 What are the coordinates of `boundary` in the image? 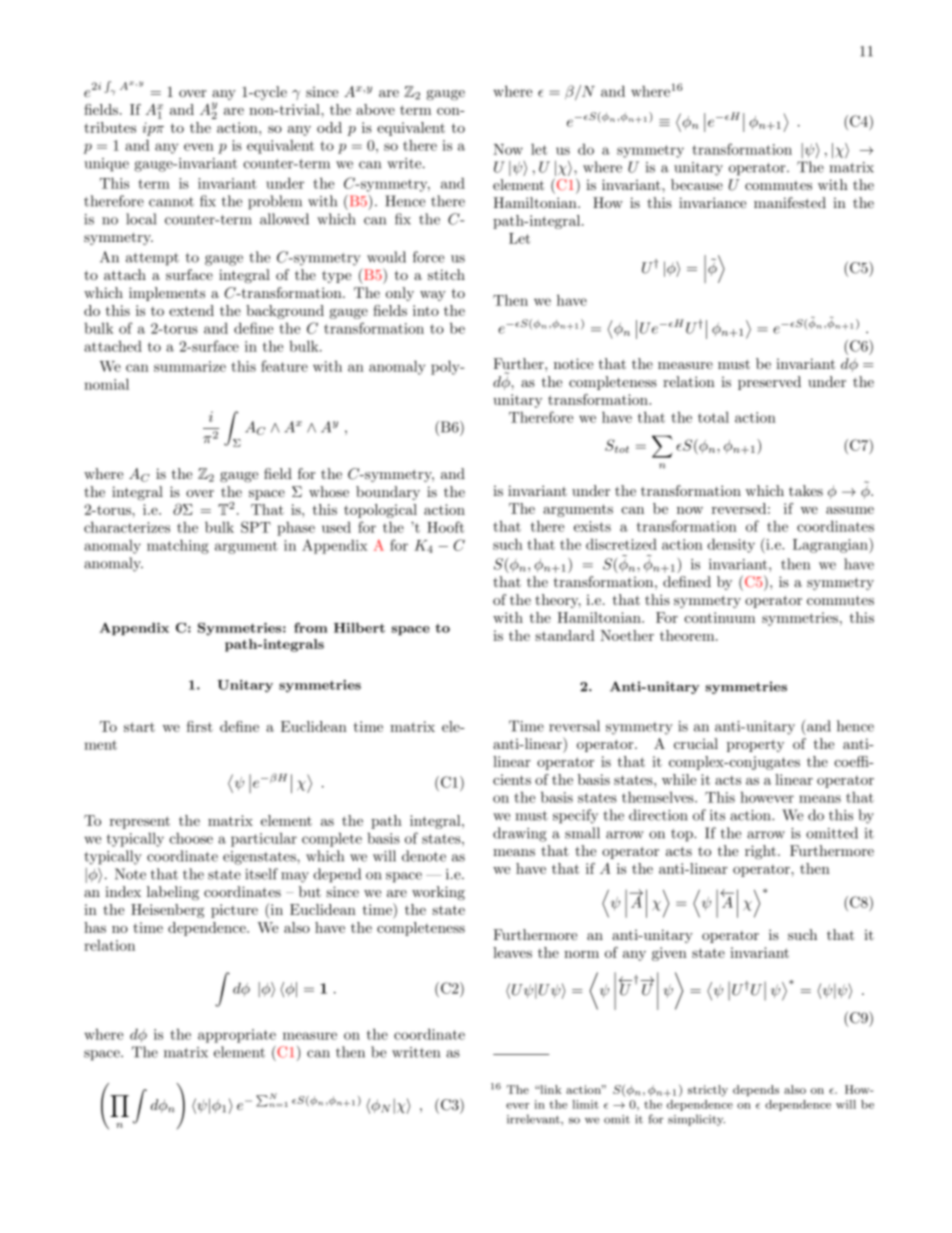 It's located at (388, 493).
